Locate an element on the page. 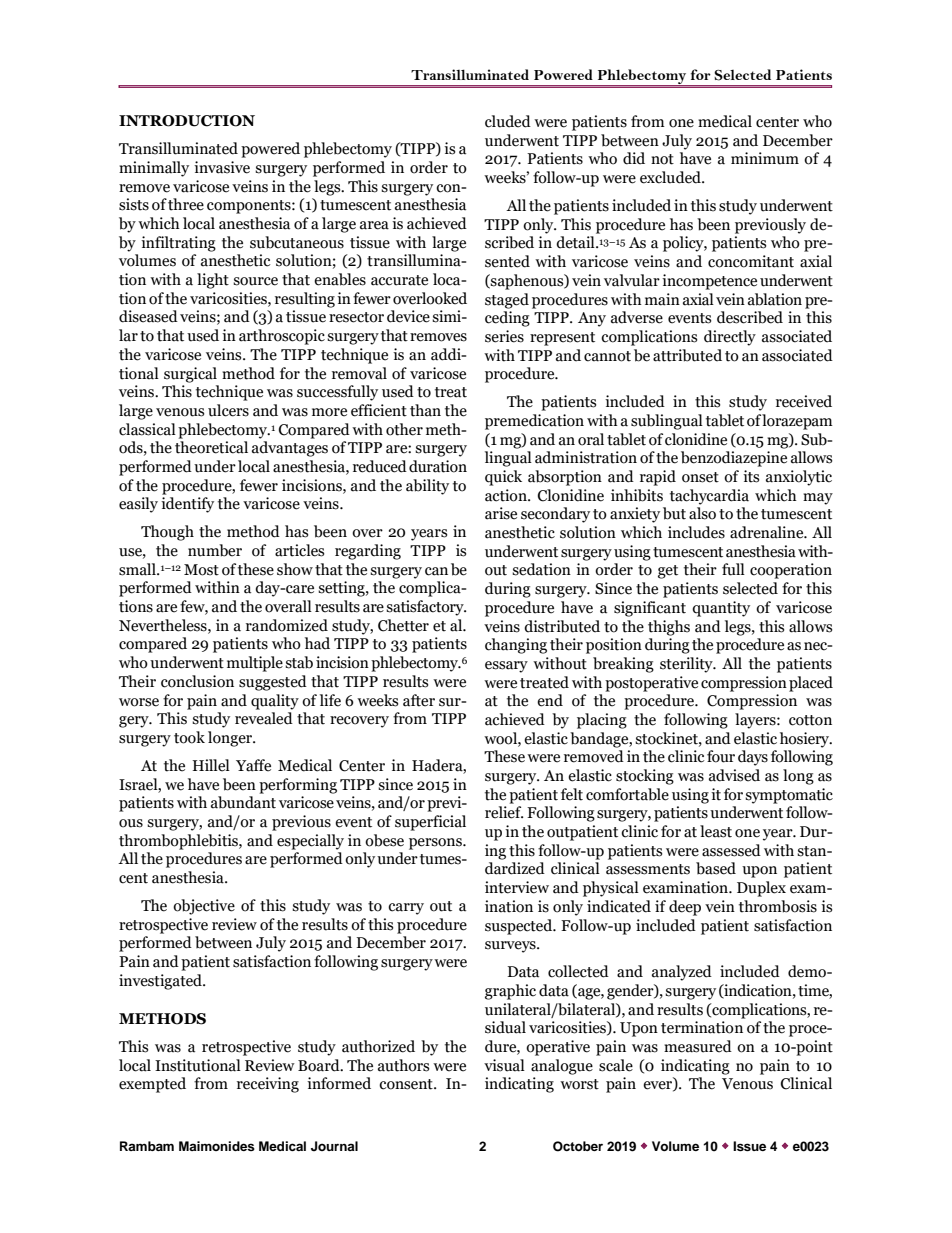  visual is located at coordinates (504, 1065).
